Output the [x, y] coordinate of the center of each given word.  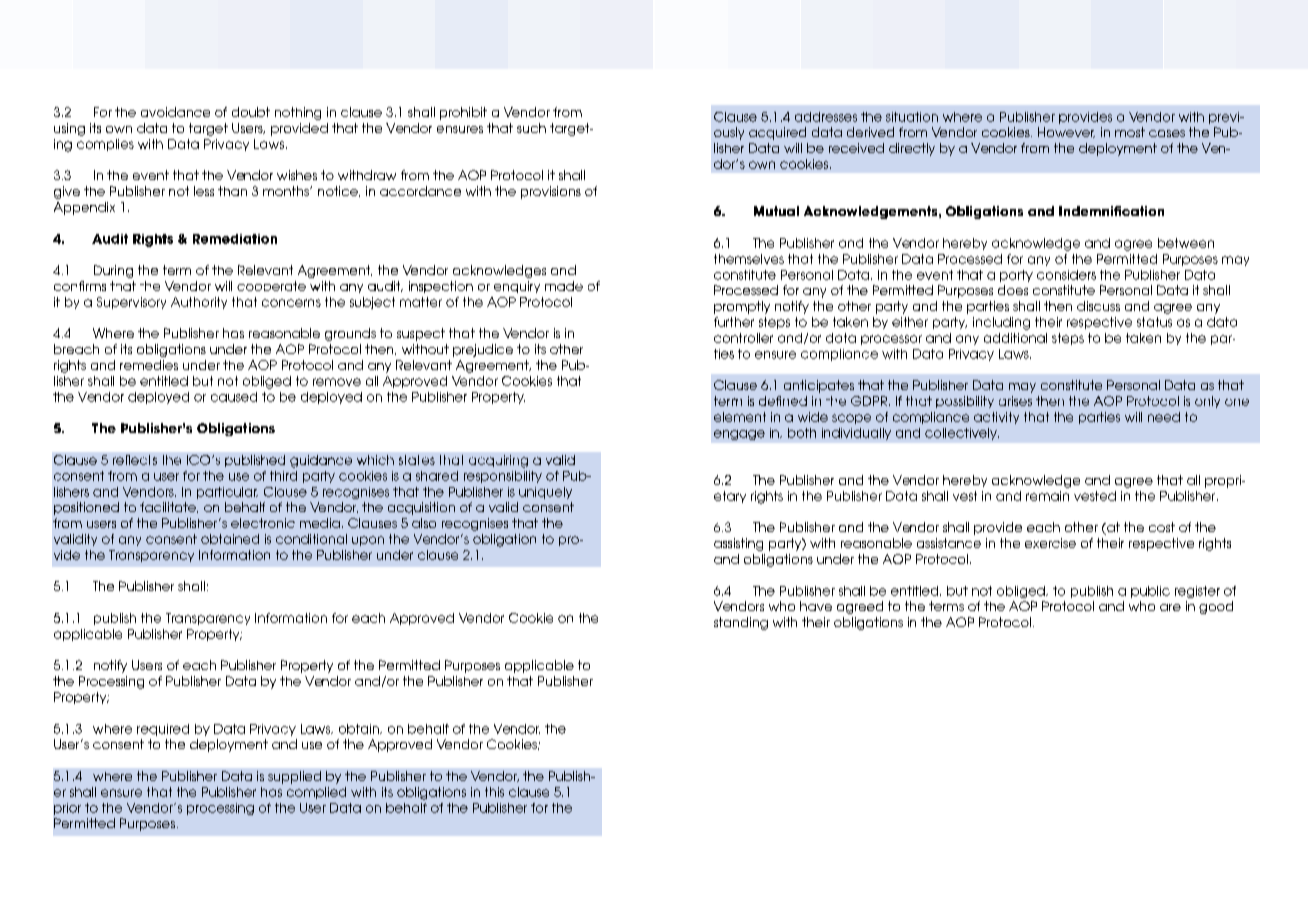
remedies [149, 365]
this [494, 792]
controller [743, 338]
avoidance [175, 112]
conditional [311, 539]
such [531, 128]
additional [1015, 338]
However [1066, 132]
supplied [294, 777]
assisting [738, 544]
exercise [1050, 543]
